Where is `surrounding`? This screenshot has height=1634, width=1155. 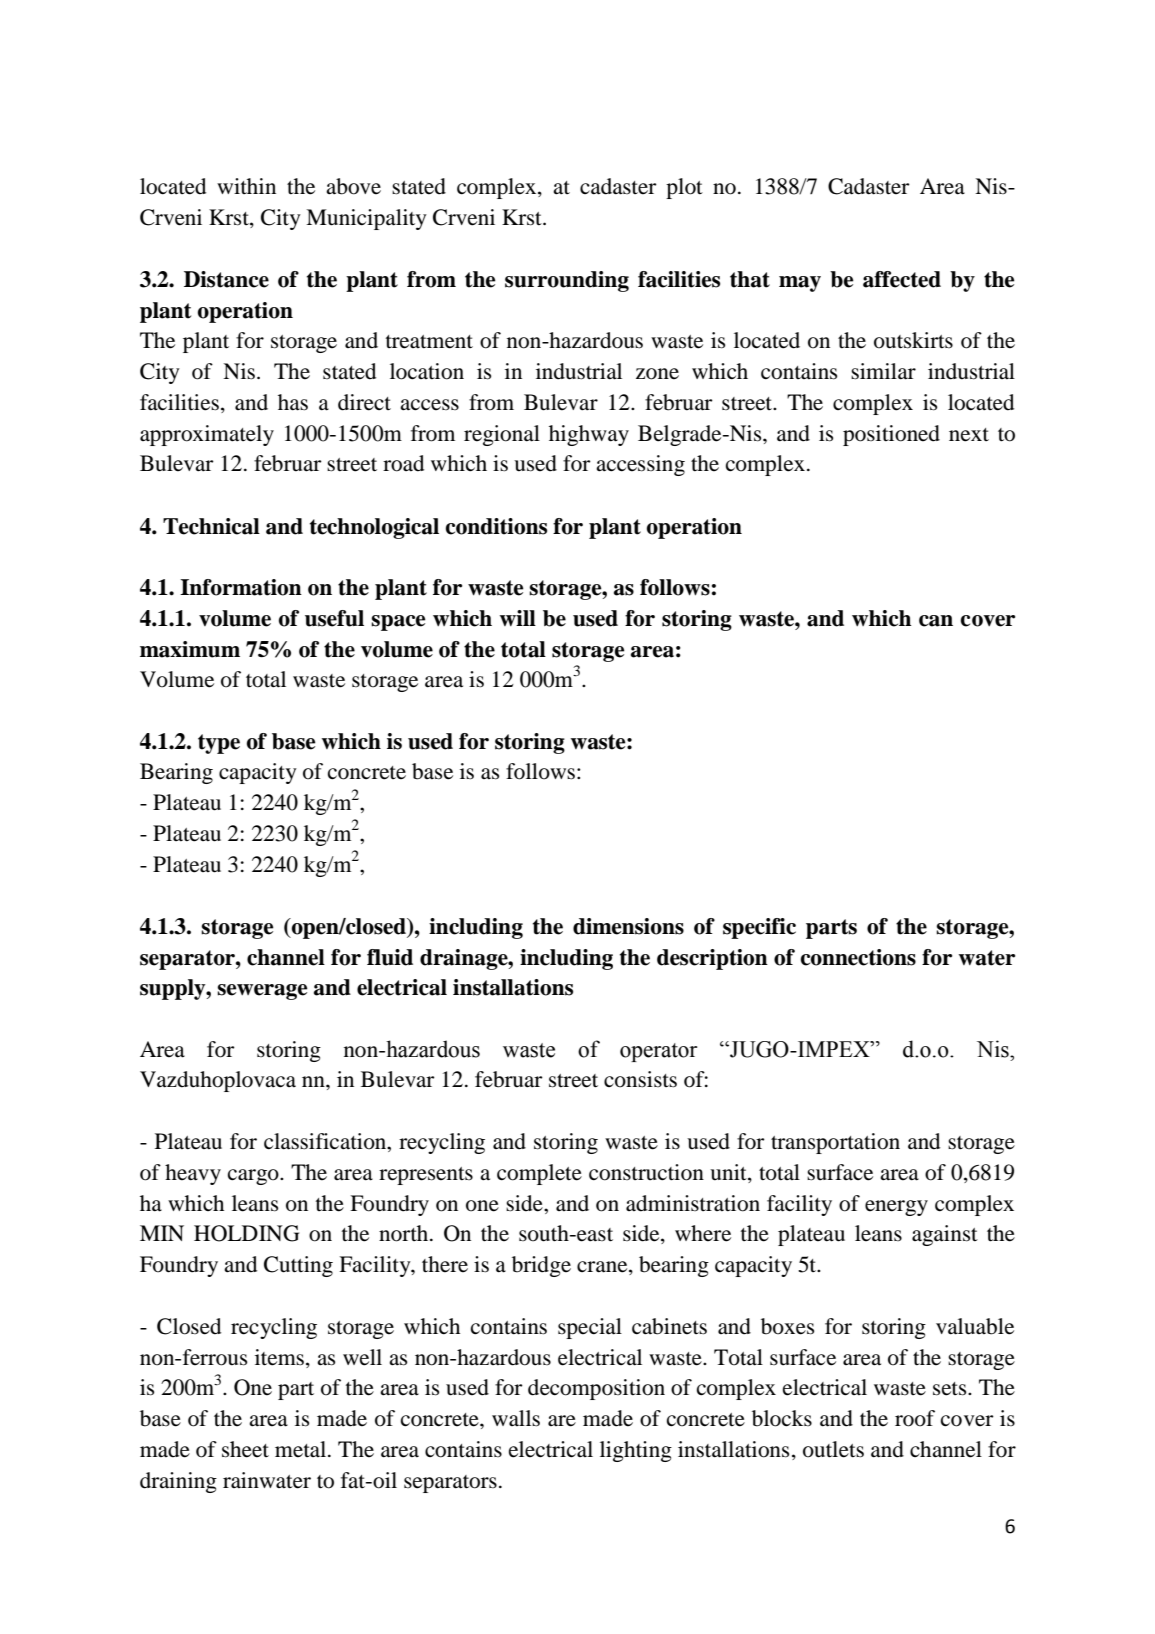 surrounding is located at coordinates (567, 281).
